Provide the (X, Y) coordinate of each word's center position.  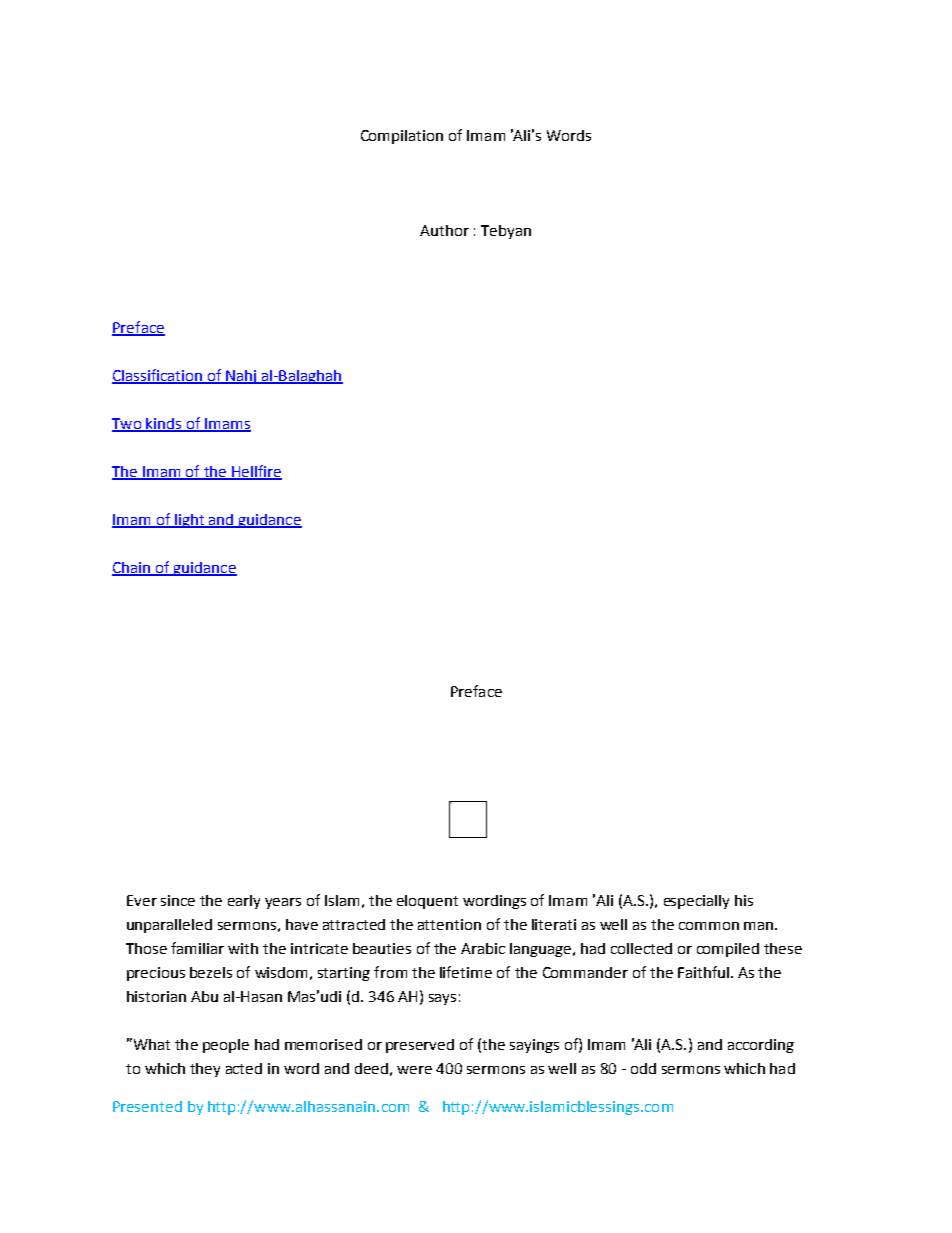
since (178, 900)
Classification (158, 376)
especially (696, 902)
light (189, 521)
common (709, 926)
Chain (132, 569)
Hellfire (256, 472)
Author (444, 230)
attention (449, 924)
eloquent (427, 902)
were (414, 1070)
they (205, 1070)
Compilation (402, 137)
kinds (164, 424)
